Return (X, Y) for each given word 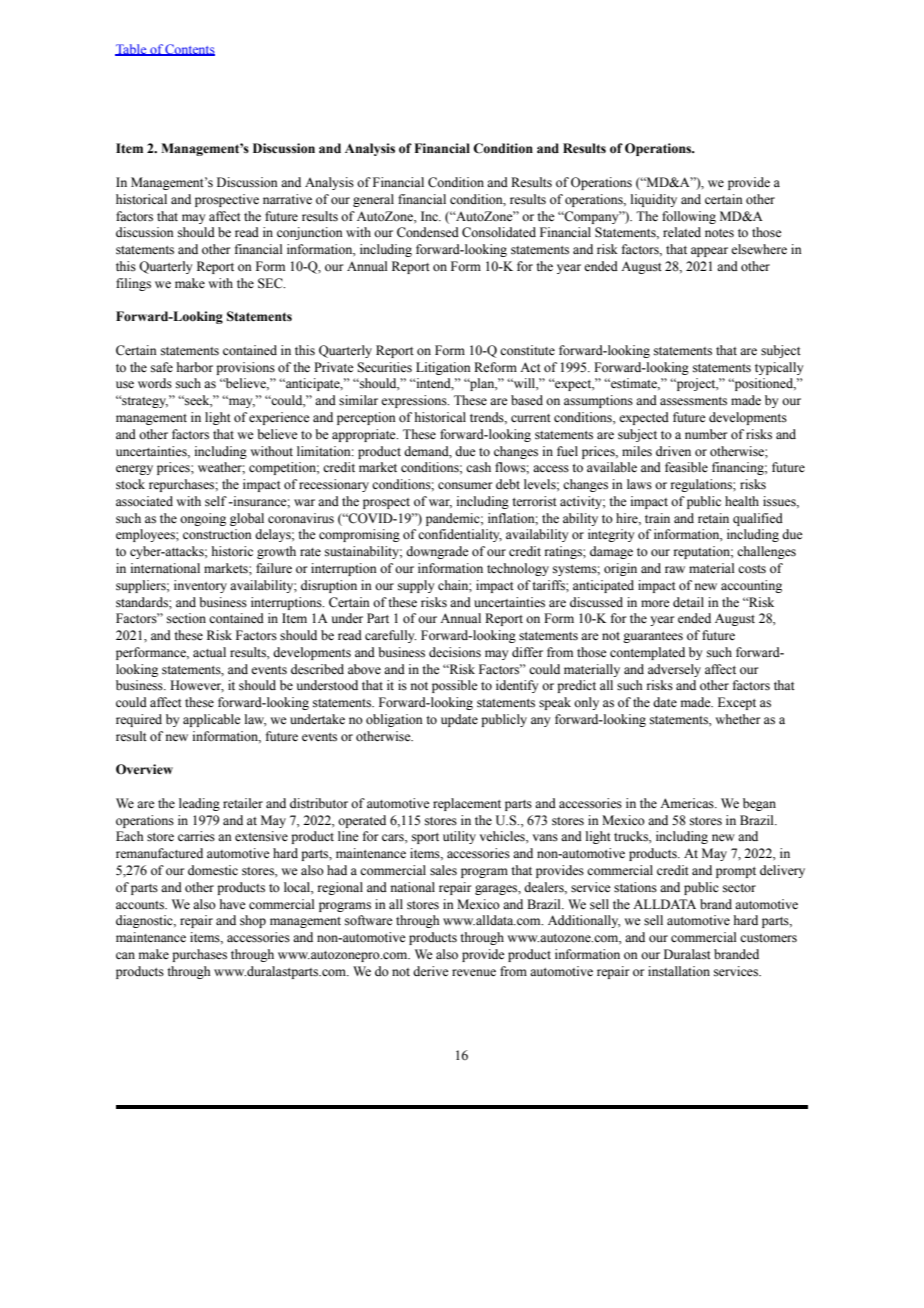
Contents (189, 50)
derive (431, 971)
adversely (674, 670)
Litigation (443, 368)
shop (253, 921)
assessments (693, 401)
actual (209, 652)
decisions (455, 652)
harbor (195, 367)
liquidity (654, 200)
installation (679, 971)
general (373, 200)
